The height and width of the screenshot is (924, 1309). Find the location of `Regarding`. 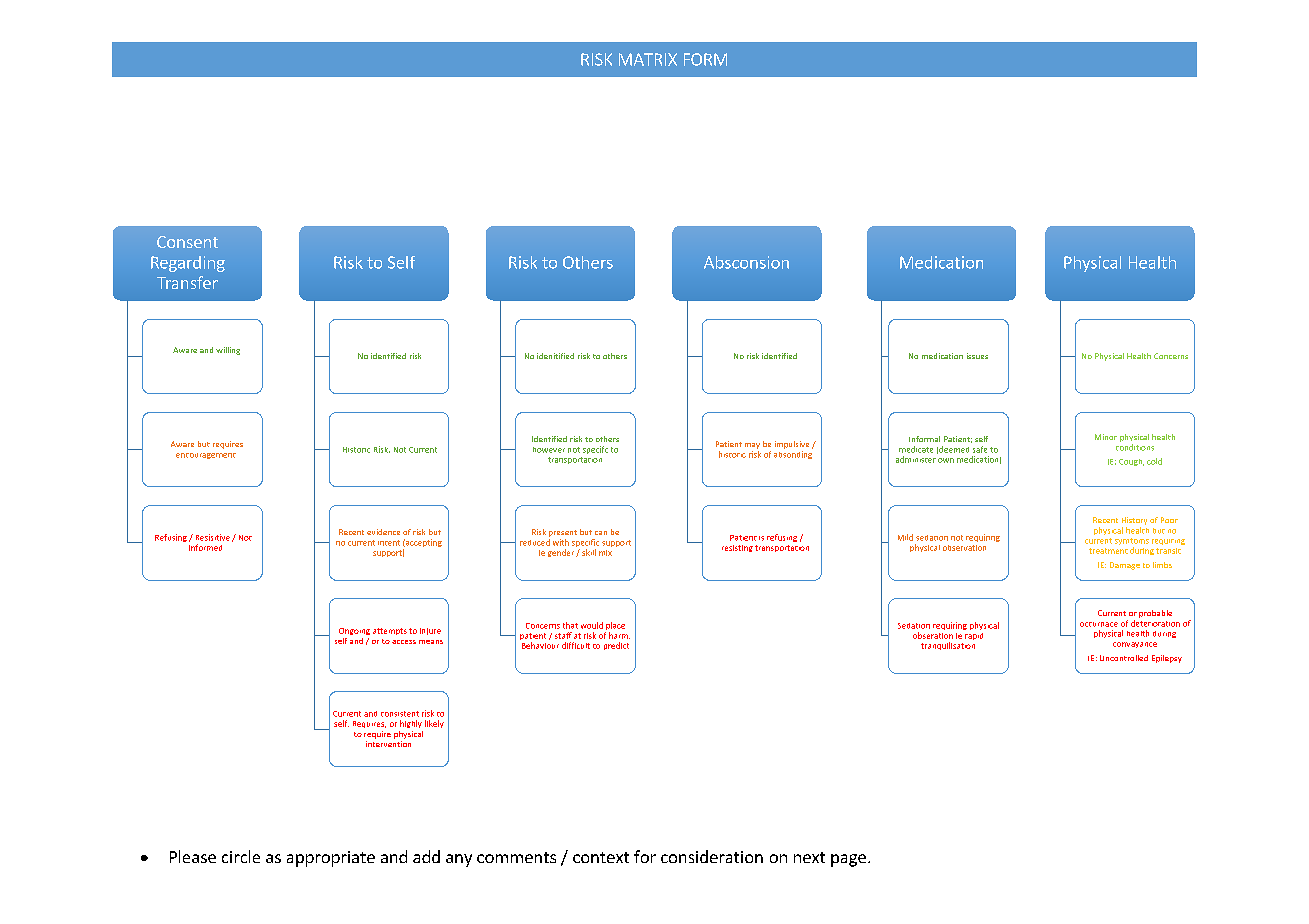

Regarding is located at coordinates (188, 264).
